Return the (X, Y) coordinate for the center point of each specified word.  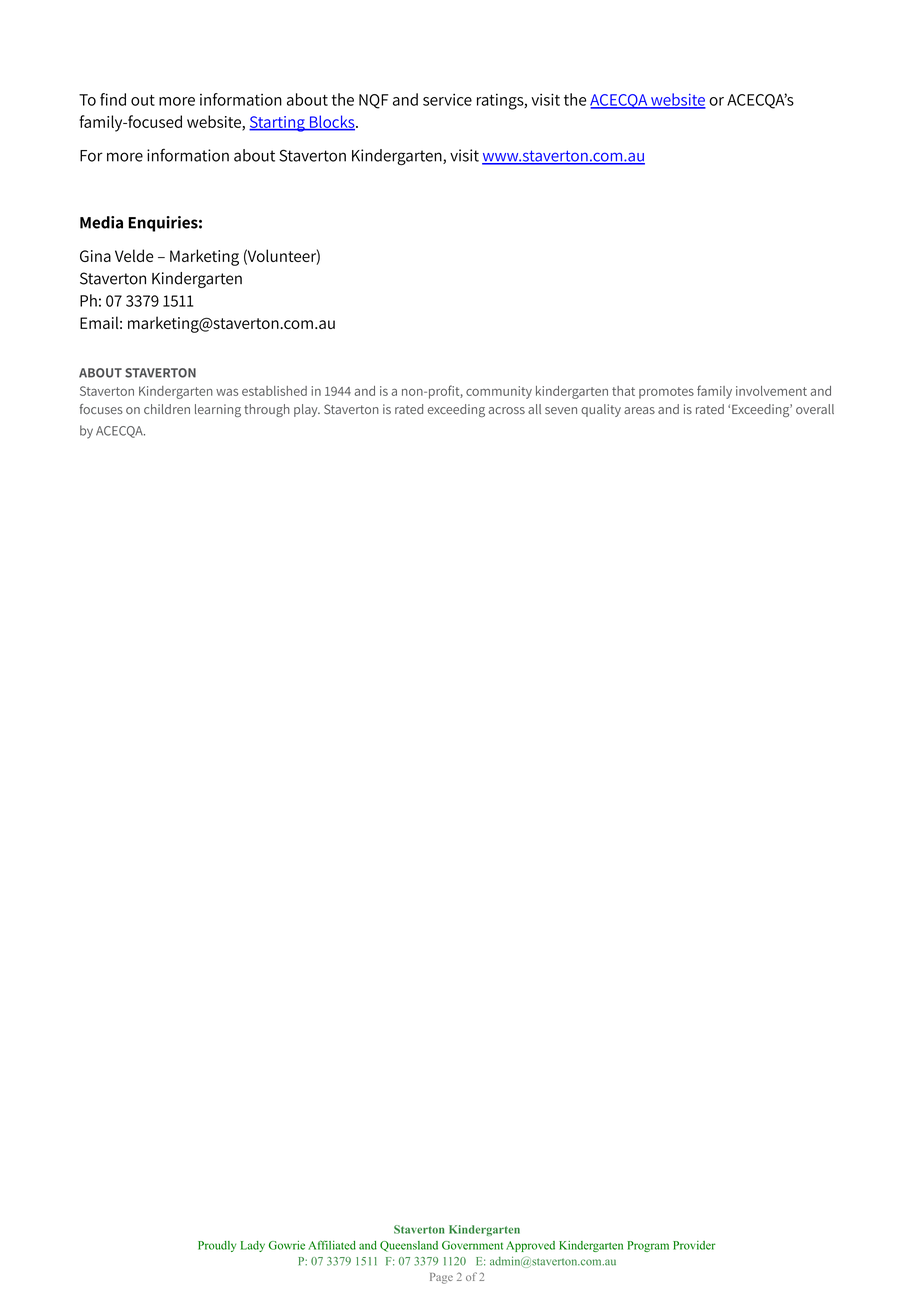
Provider (694, 1245)
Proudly (217, 1246)
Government (472, 1245)
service (447, 99)
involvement (771, 391)
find (113, 99)
